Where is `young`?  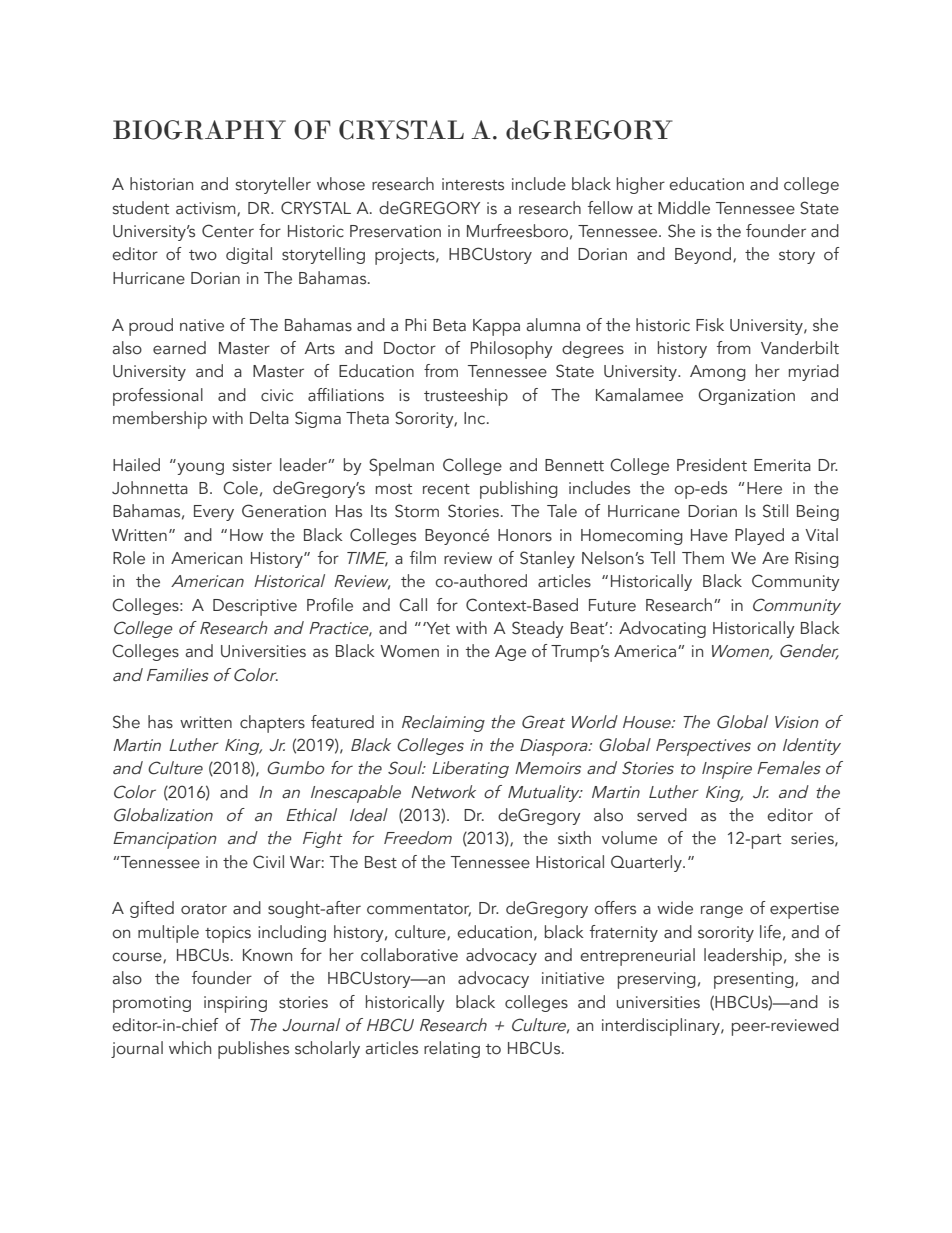 young is located at coordinates (199, 467).
